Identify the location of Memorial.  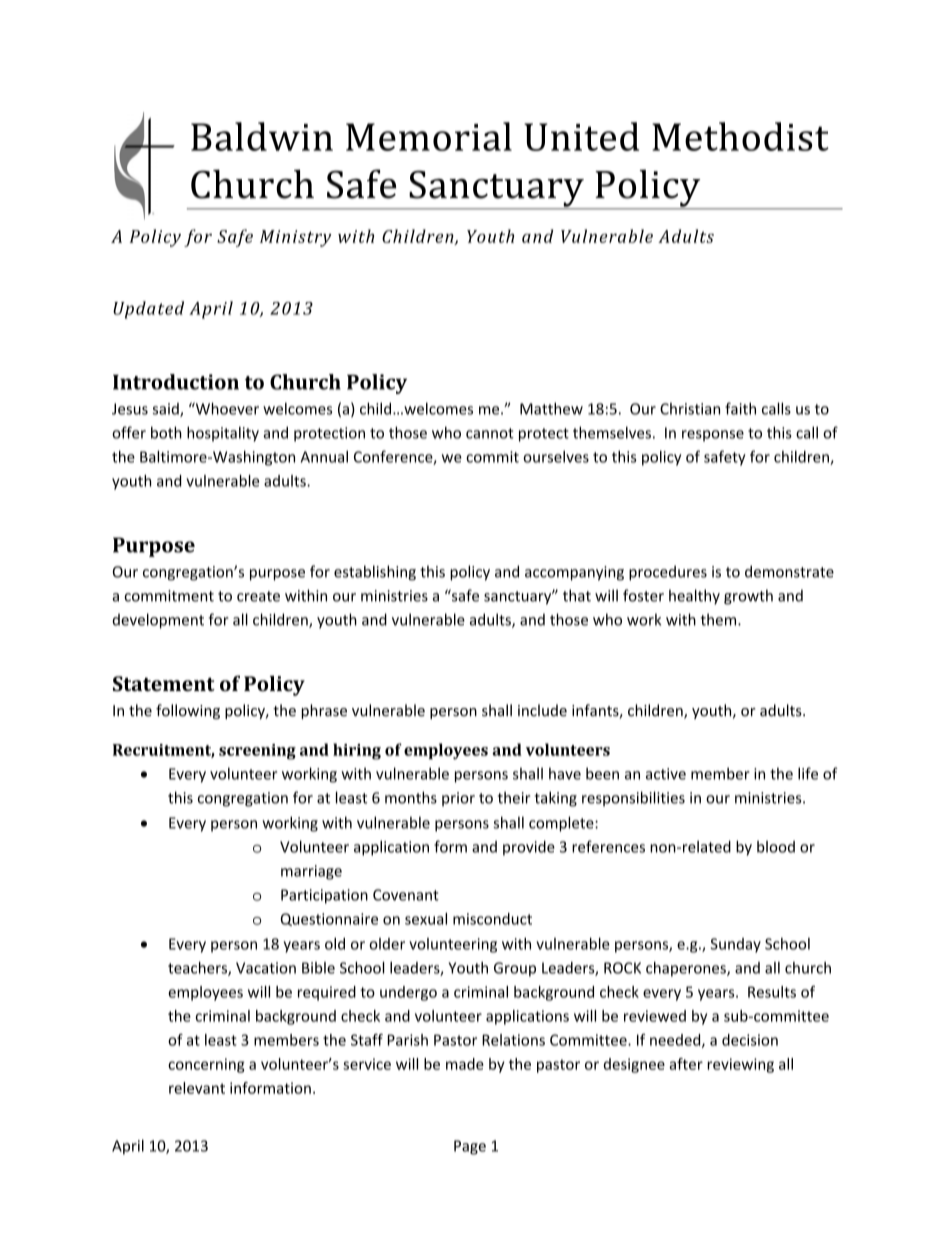
(429, 136).
